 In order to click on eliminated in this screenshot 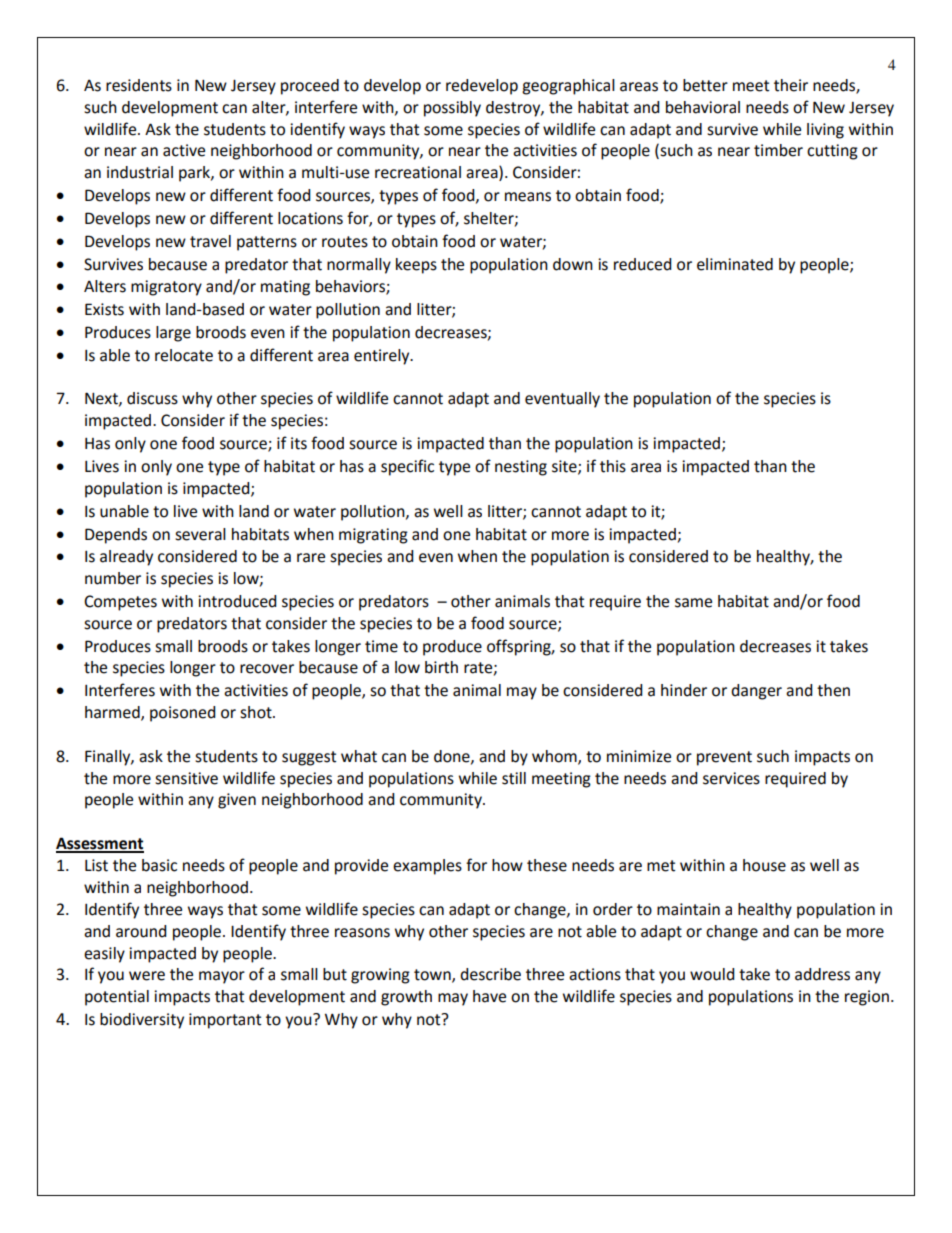, I will do `click(735, 264)`.
